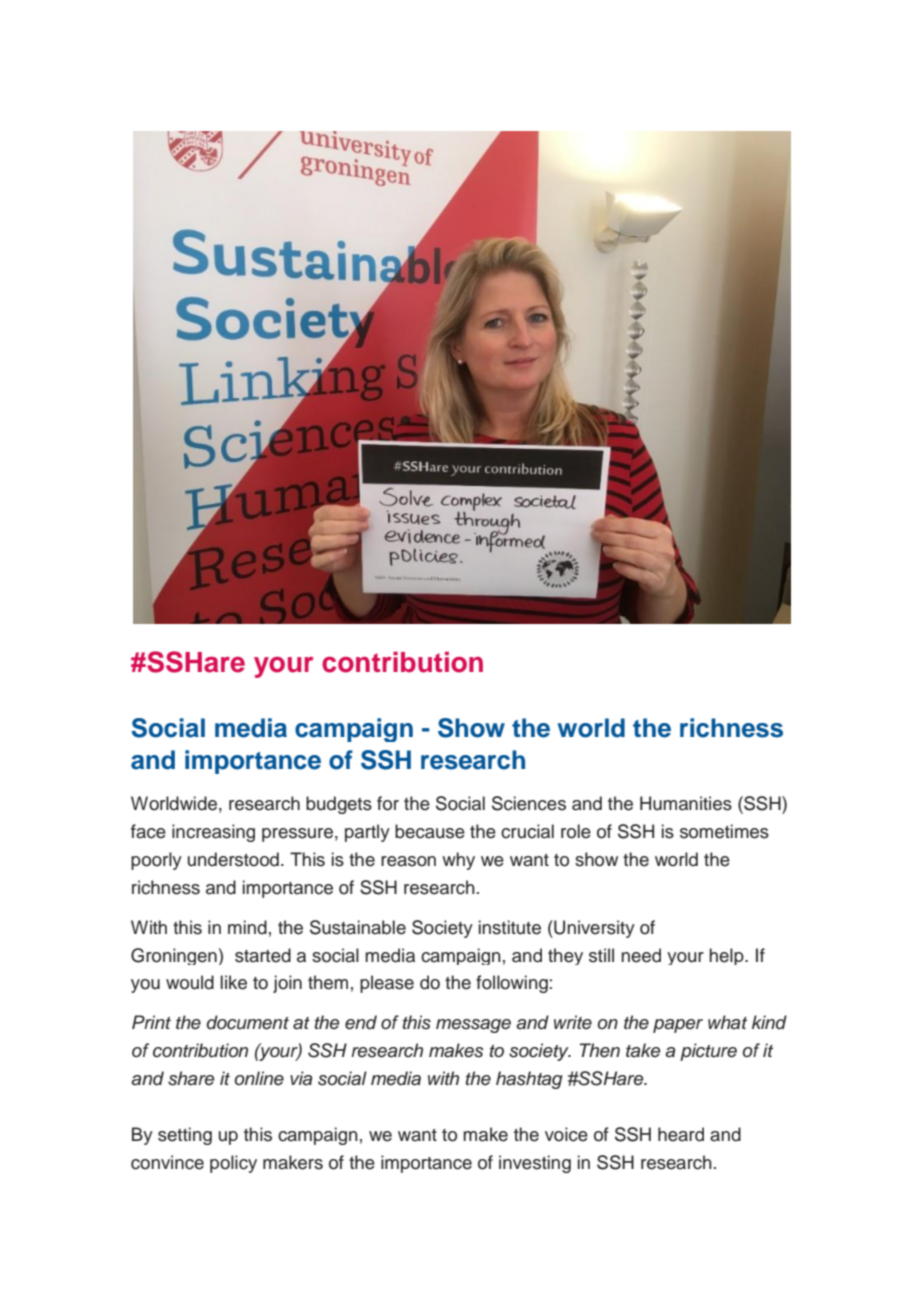 Image resolution: width=924 pixels, height=1308 pixels. I want to click on increasing, so click(213, 833).
